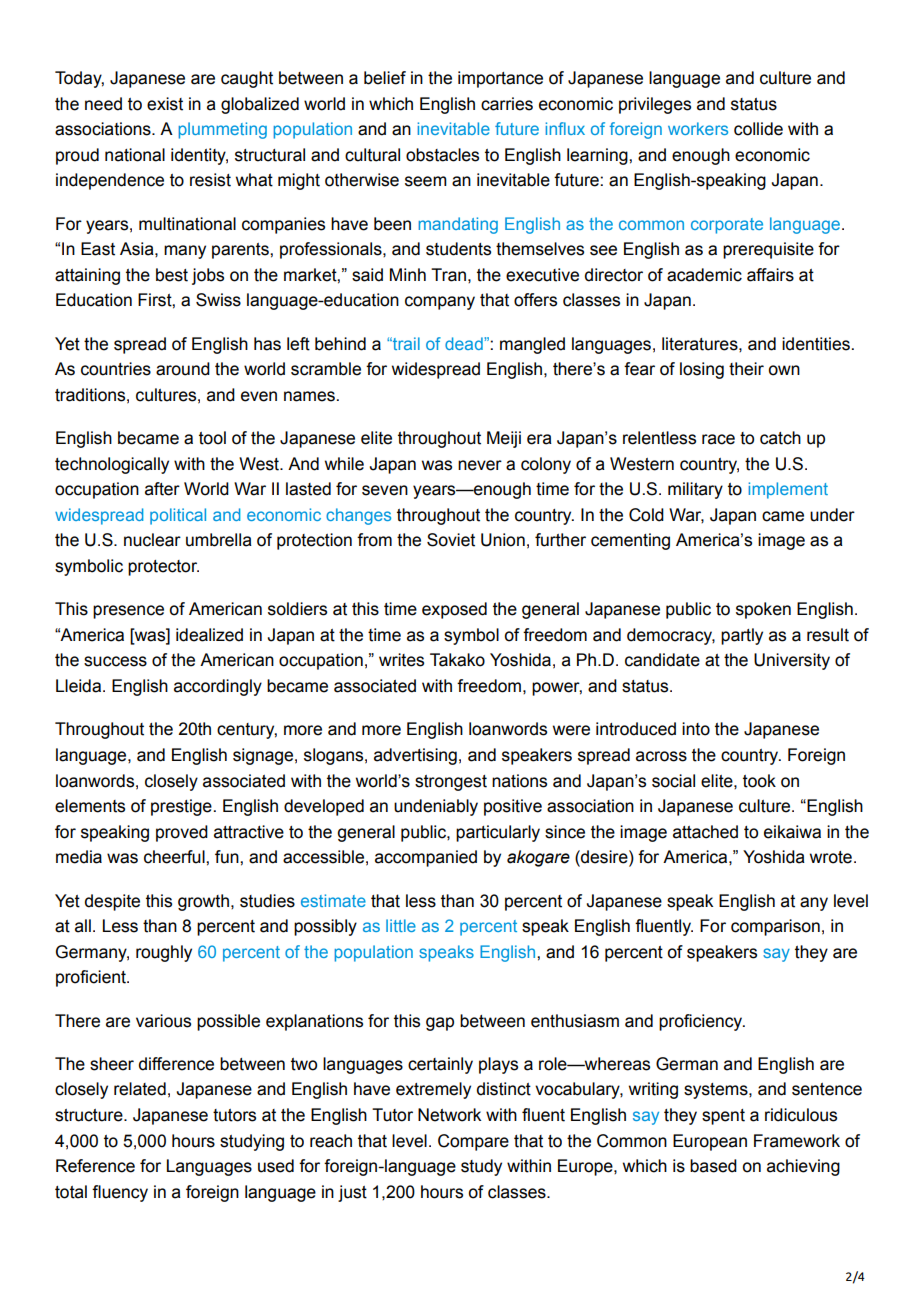 This screenshot has width=924, height=1308. What do you see at coordinates (759, 781) in the screenshot?
I see `took` at bounding box center [759, 781].
